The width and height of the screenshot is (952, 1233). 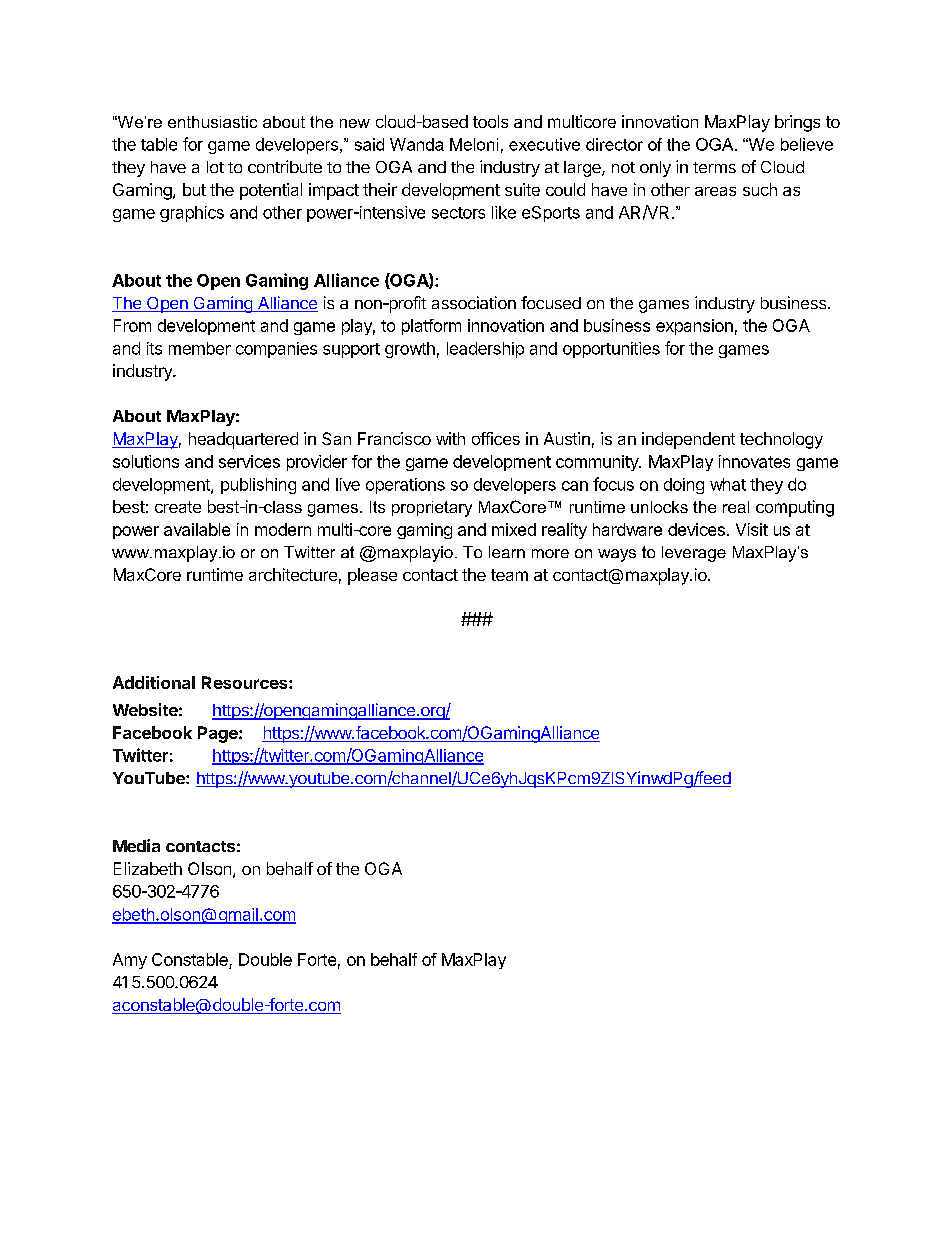 What do you see at coordinates (490, 121) in the screenshot?
I see `tools` at bounding box center [490, 121].
